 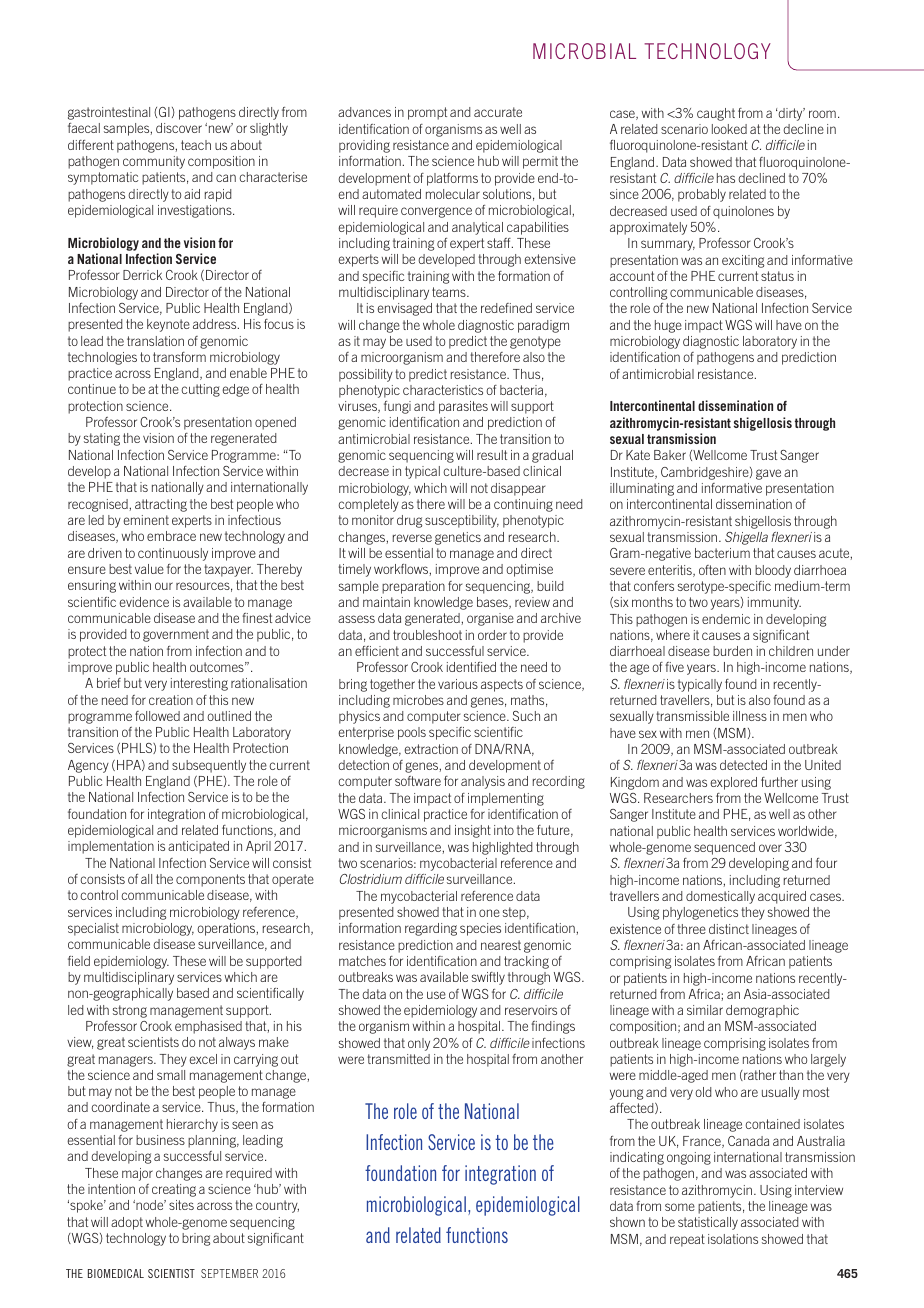 What do you see at coordinates (773, 571) in the image?
I see `bloody` at bounding box center [773, 571].
